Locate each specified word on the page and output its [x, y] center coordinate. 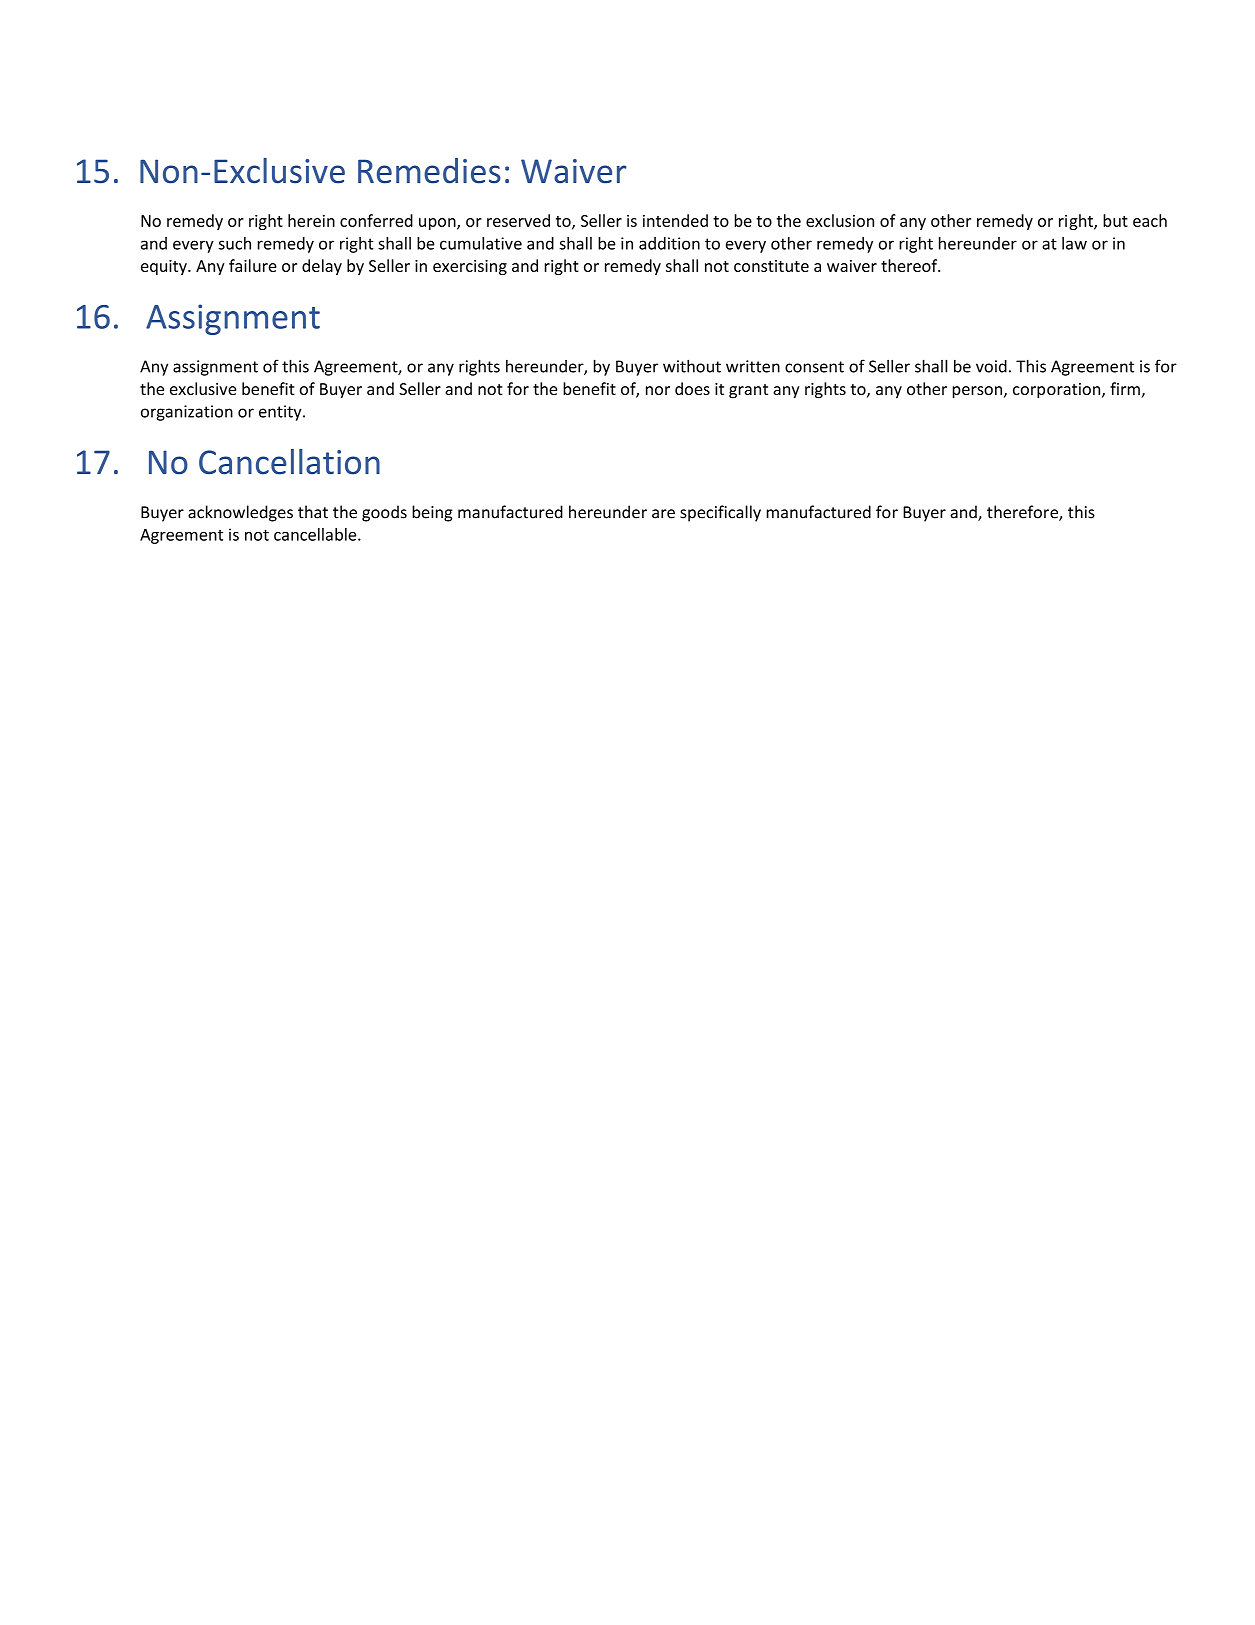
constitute [771, 266]
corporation [1058, 391]
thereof [910, 265]
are [663, 514]
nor [658, 390]
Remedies [429, 171]
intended [675, 220]
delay [322, 267]
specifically [720, 513]
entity [281, 413]
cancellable [316, 534]
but [1115, 220]
